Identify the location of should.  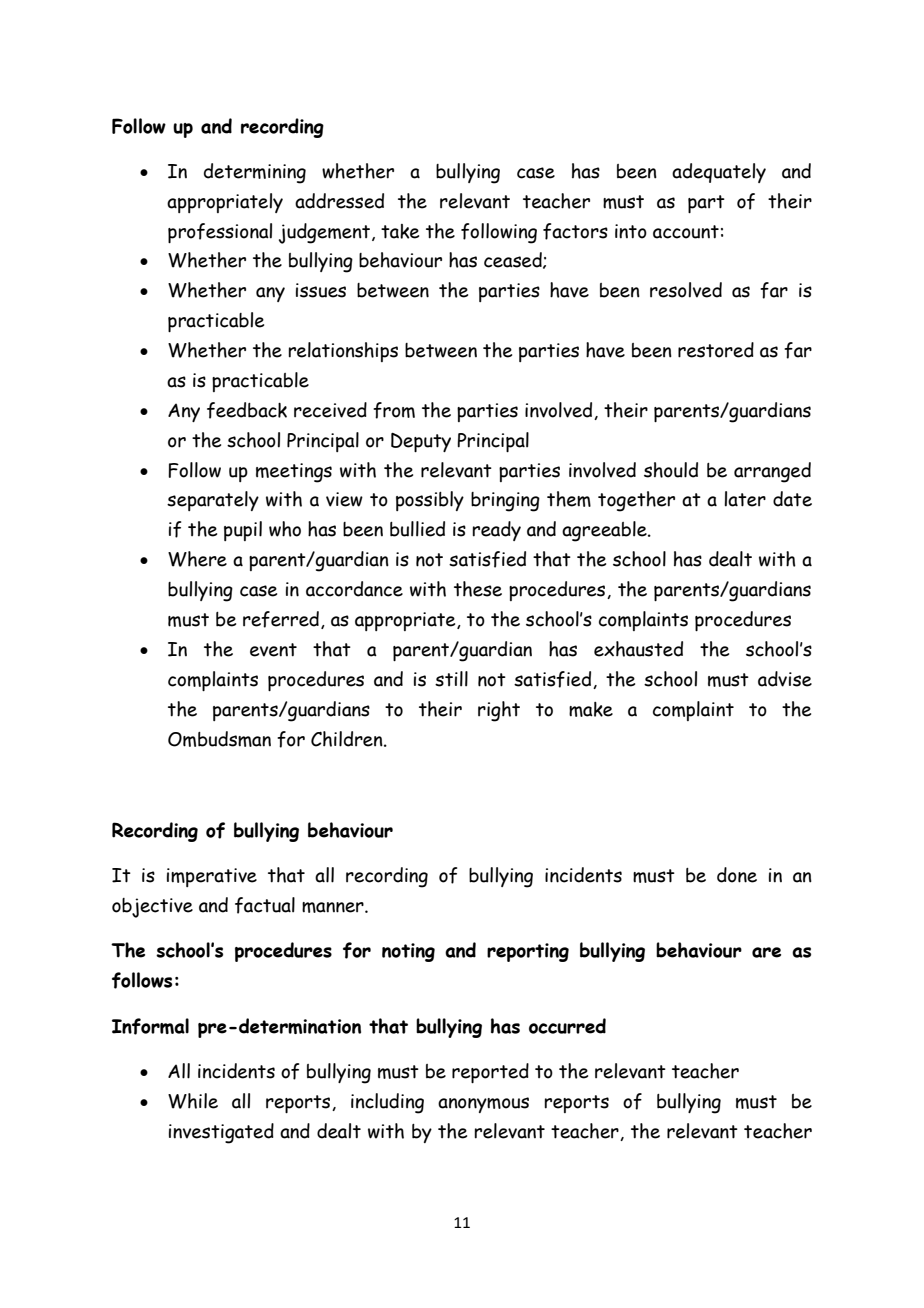
(671, 470).
